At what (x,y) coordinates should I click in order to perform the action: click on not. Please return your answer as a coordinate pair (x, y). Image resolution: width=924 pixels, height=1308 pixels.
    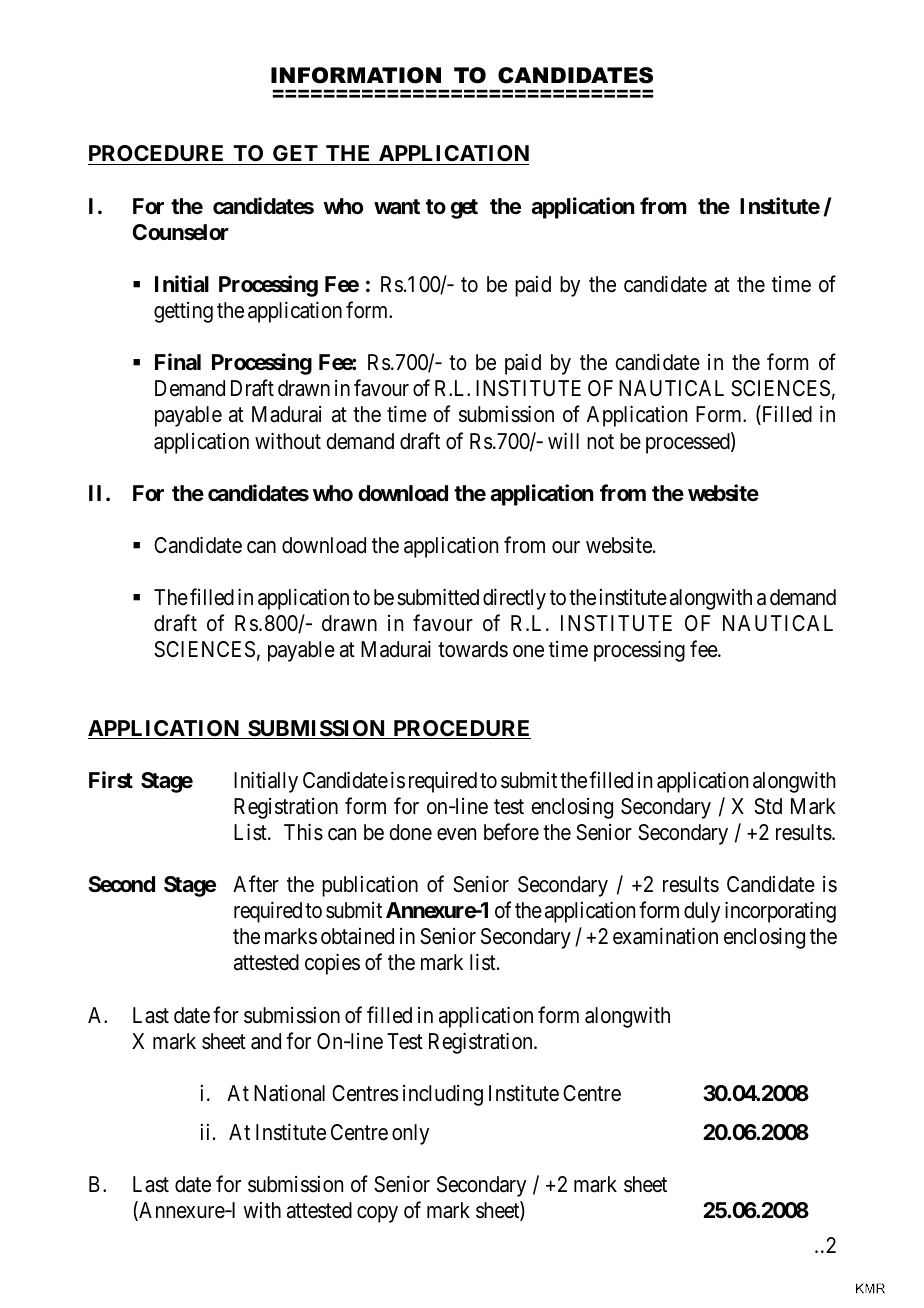
    Looking at the image, I should click on (600, 441).
